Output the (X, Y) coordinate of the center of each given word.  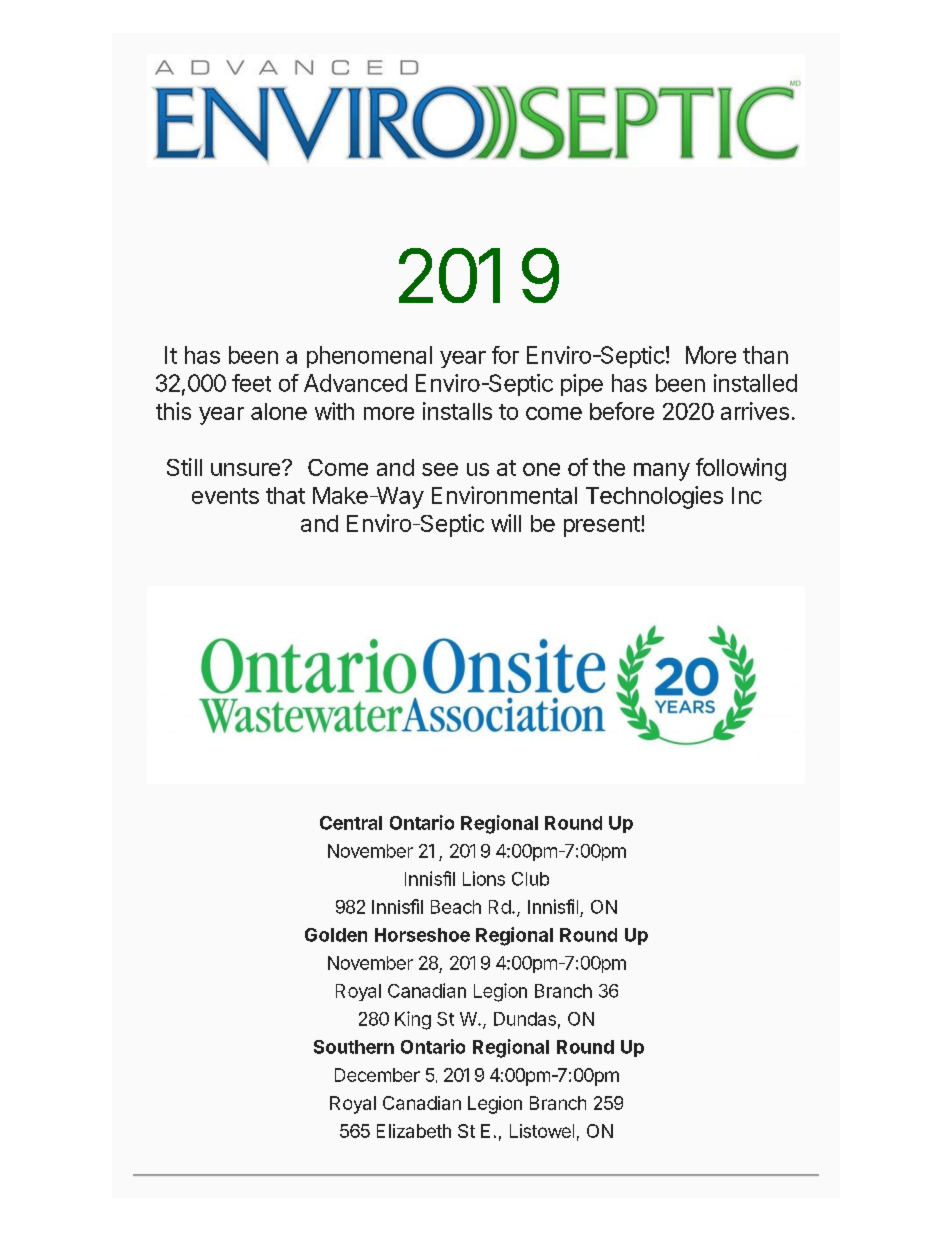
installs (457, 411)
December (377, 1075)
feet (251, 383)
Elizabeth (414, 1131)
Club (530, 879)
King (413, 1020)
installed (755, 383)
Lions (484, 878)
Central (351, 823)
